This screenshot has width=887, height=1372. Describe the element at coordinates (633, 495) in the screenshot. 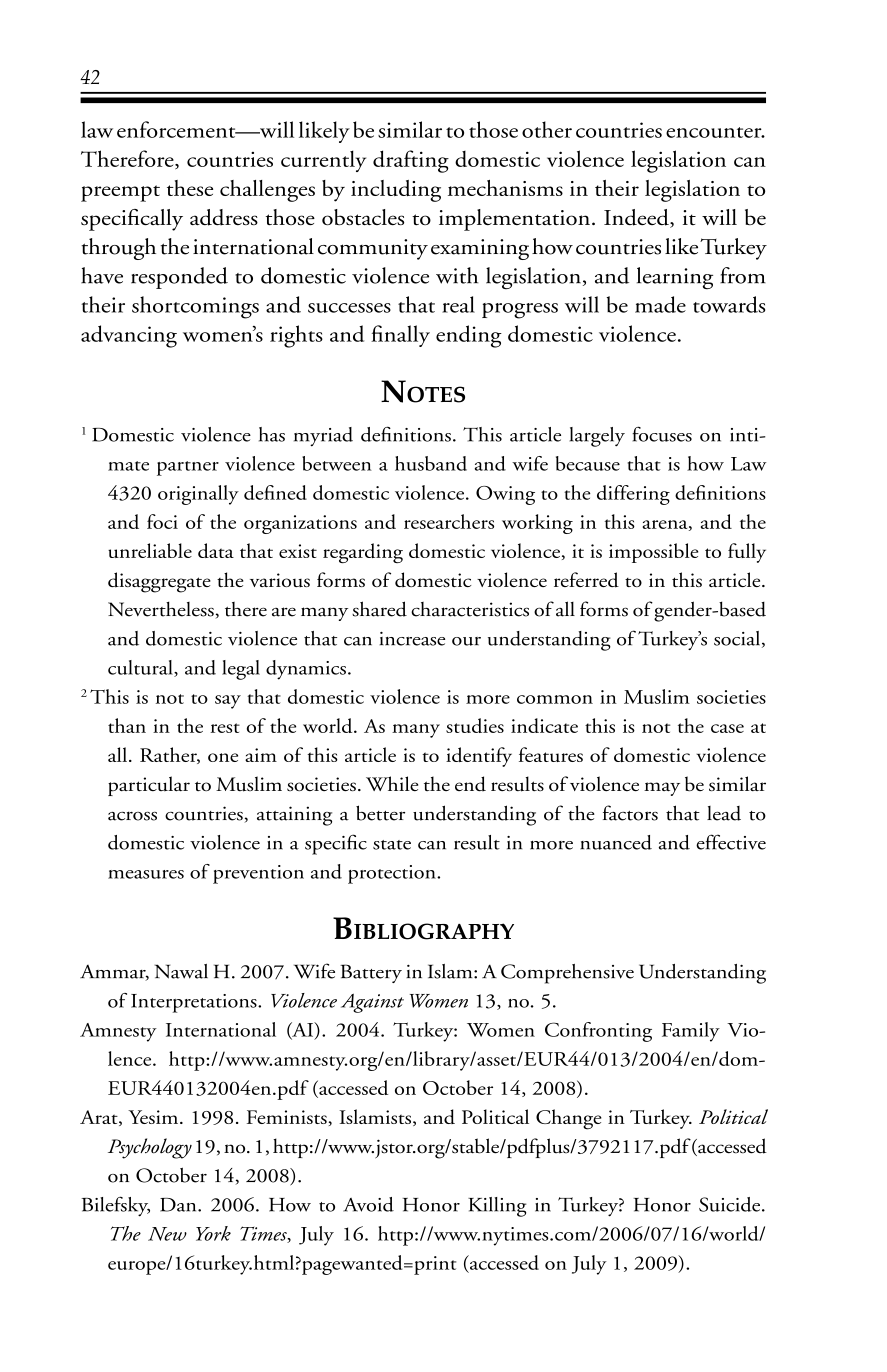

I see `differing` at that location.
